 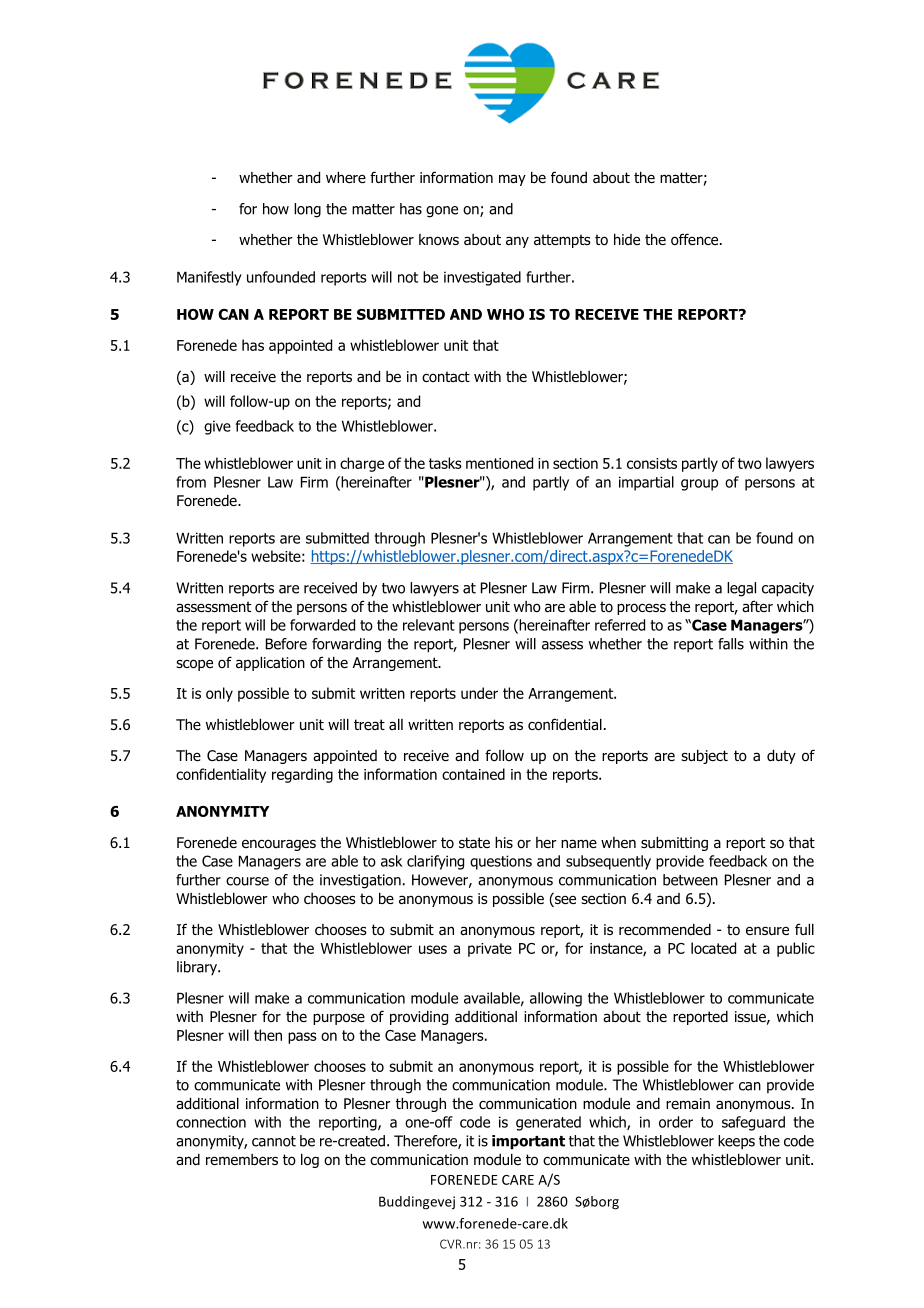 What do you see at coordinates (217, 427) in the document?
I see `give` at bounding box center [217, 427].
